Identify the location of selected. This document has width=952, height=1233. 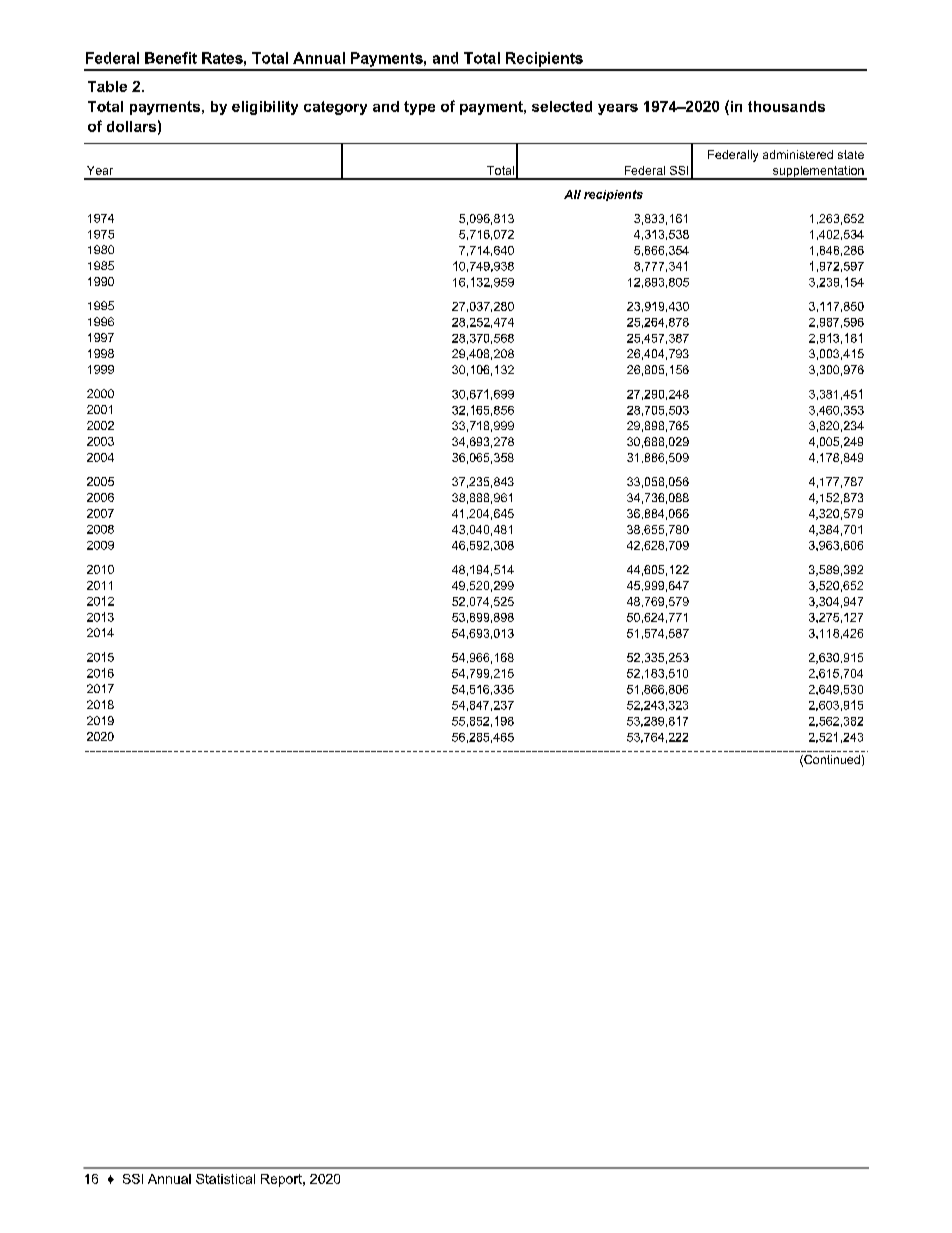
(562, 106).
